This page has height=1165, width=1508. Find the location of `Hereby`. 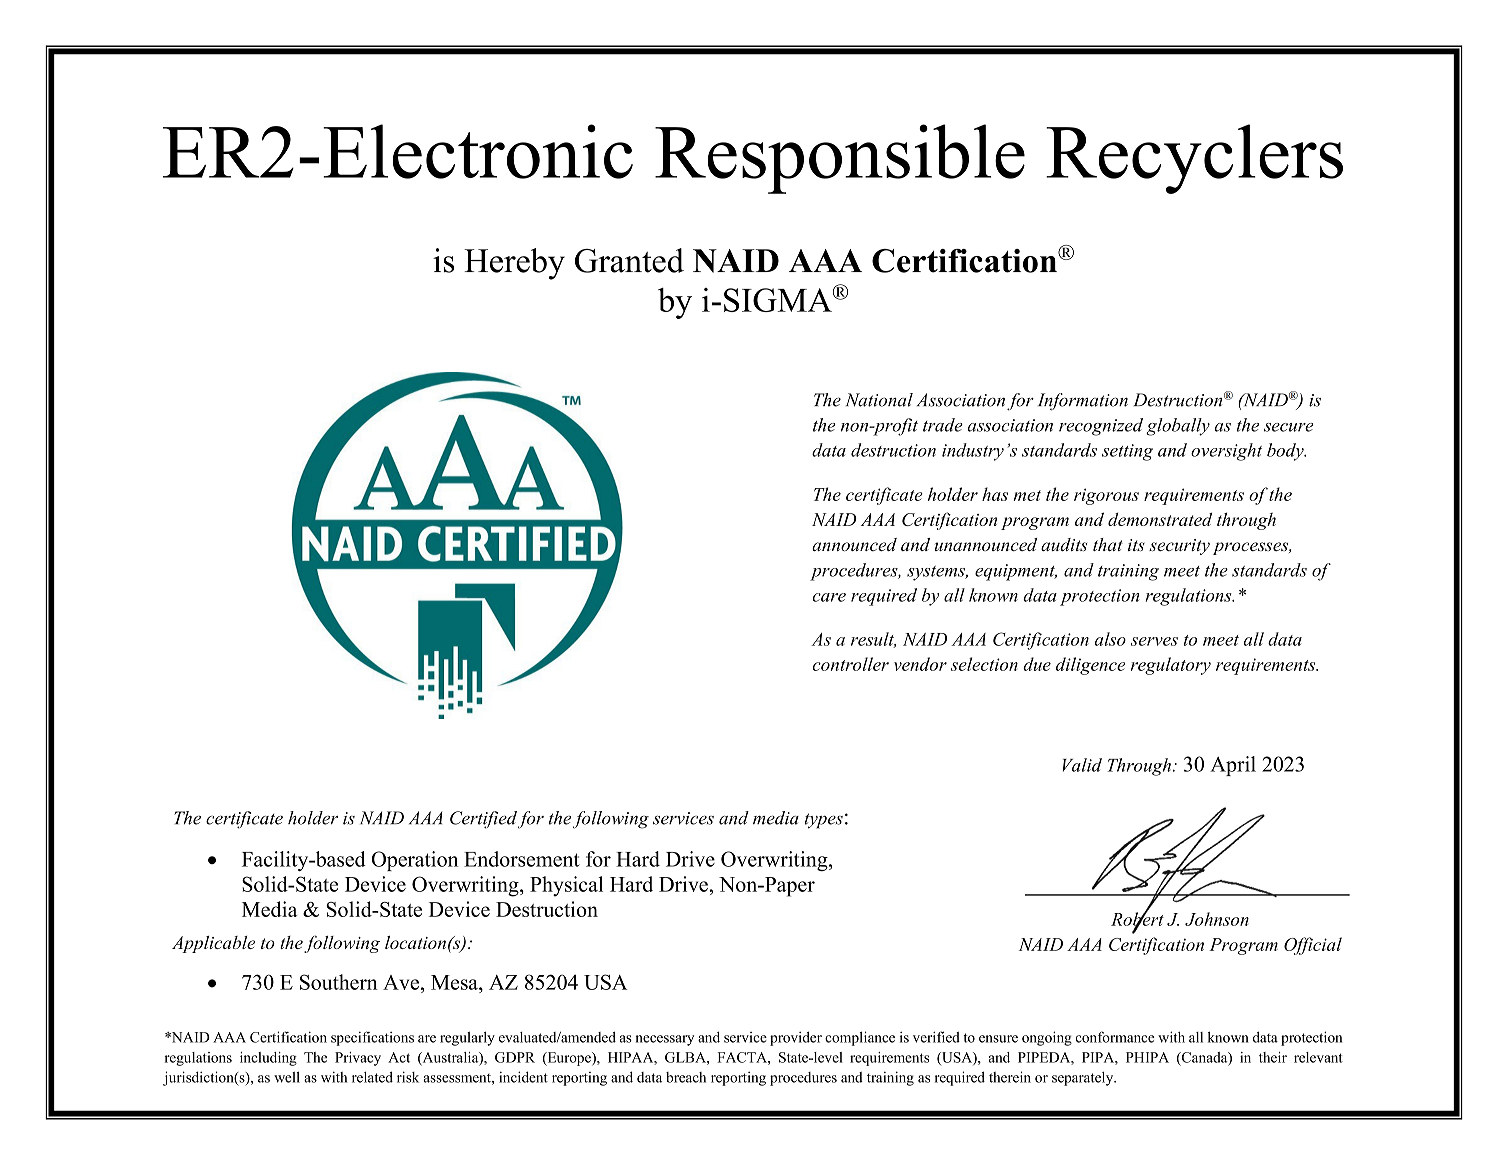

Hereby is located at coordinates (514, 264).
